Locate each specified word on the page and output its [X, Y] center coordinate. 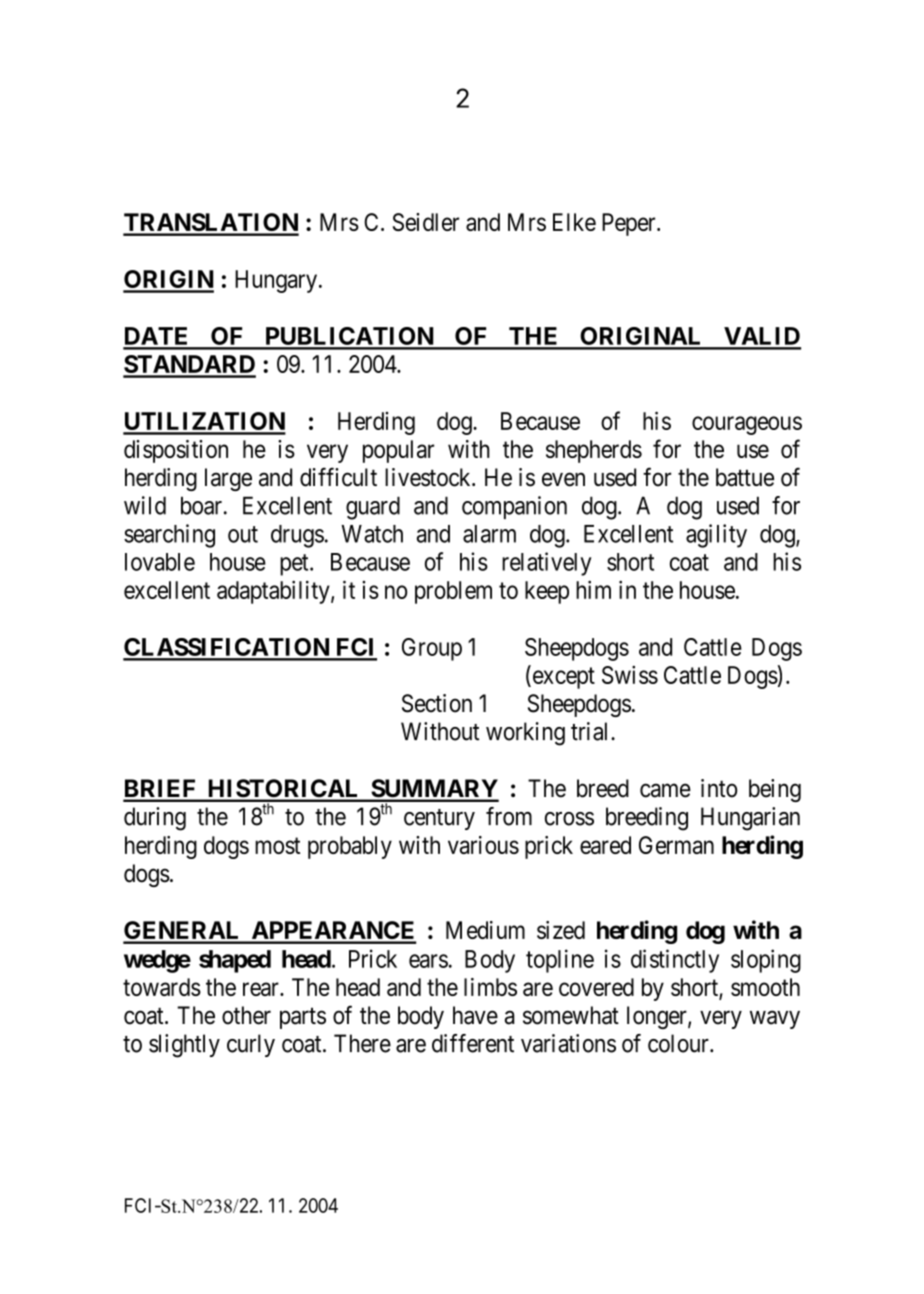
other [246, 1015]
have [475, 1015]
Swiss [630, 675]
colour [679, 1043]
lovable [160, 562]
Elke [574, 222]
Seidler [426, 222]
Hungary [276, 281]
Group [432, 649]
